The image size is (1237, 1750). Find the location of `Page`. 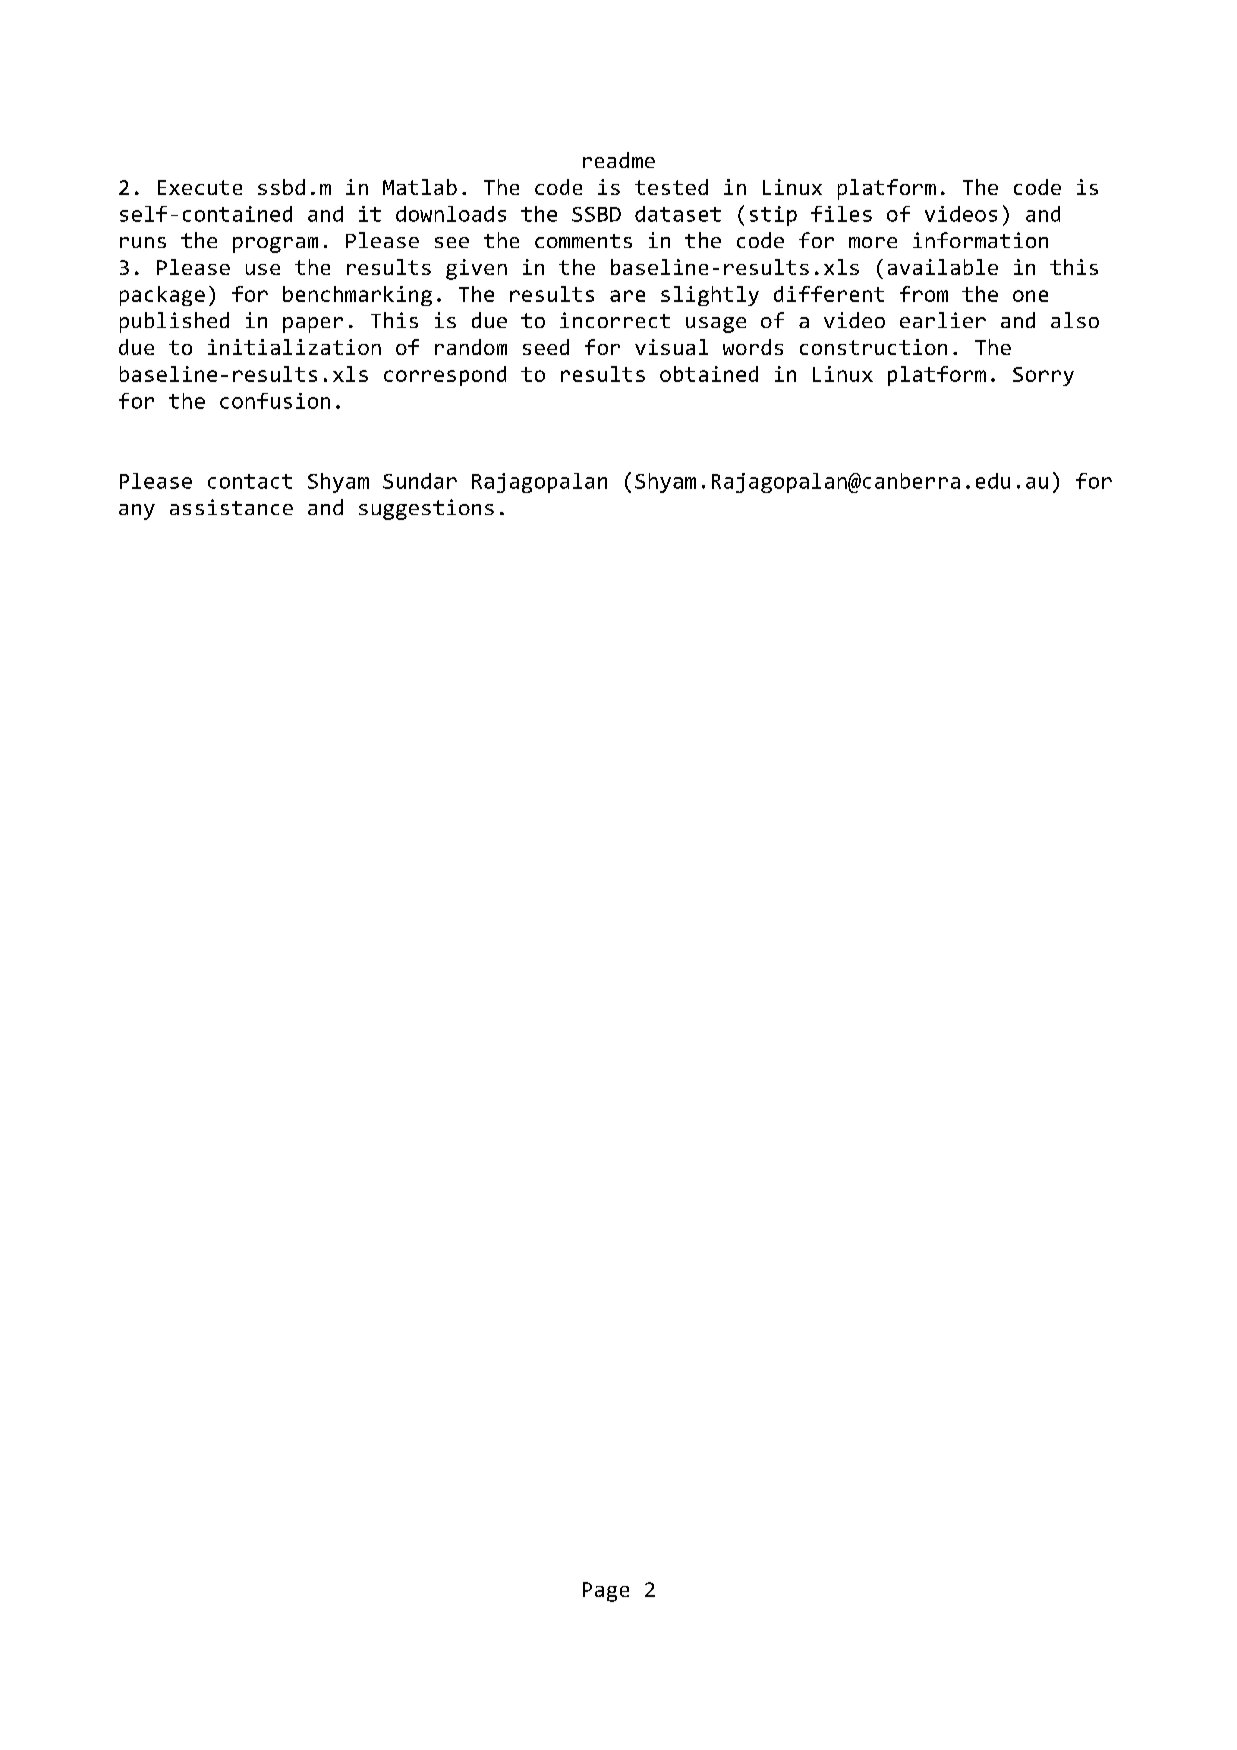

Page is located at coordinates (606, 1592).
